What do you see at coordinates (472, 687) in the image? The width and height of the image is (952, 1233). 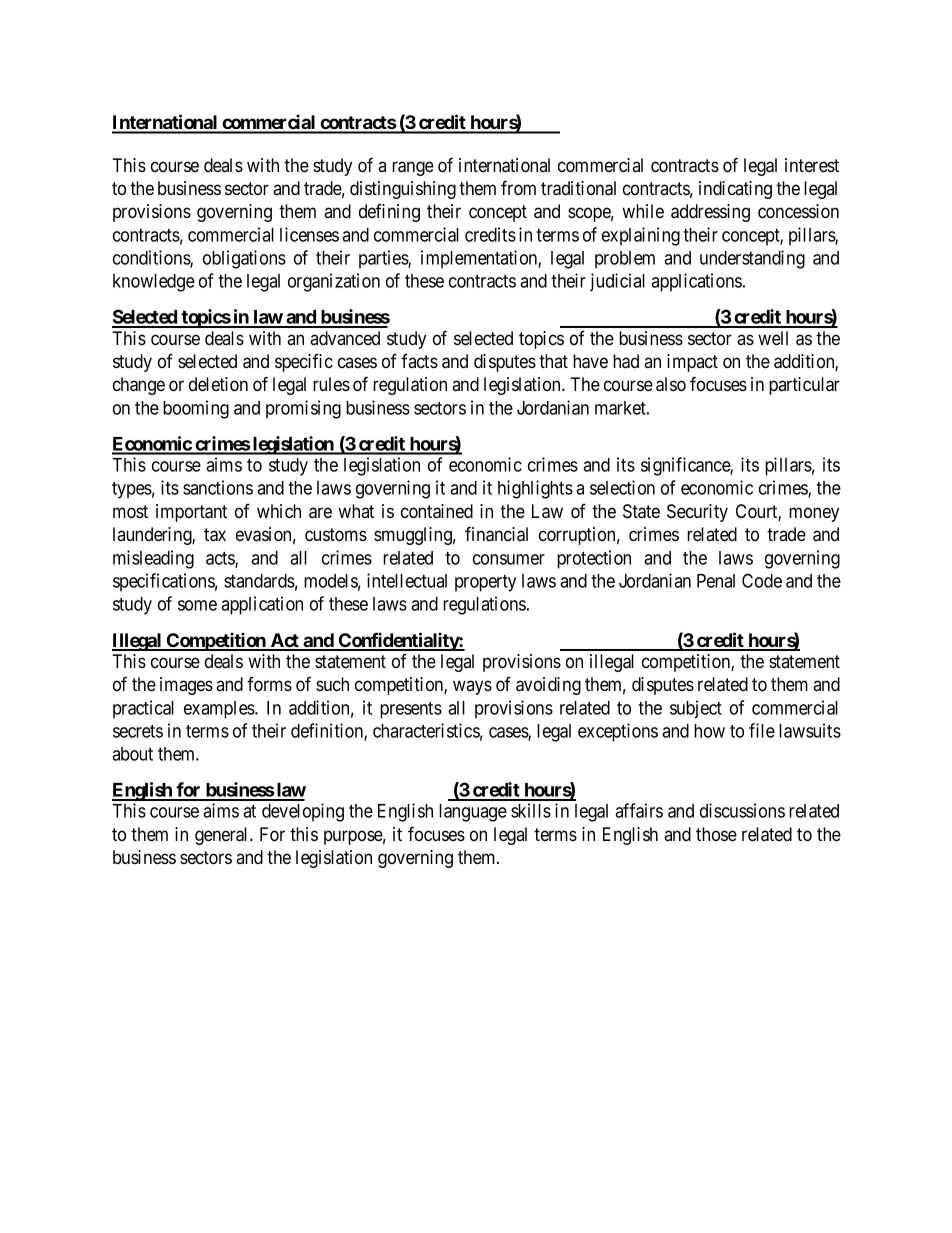 I see `ways` at bounding box center [472, 687].
